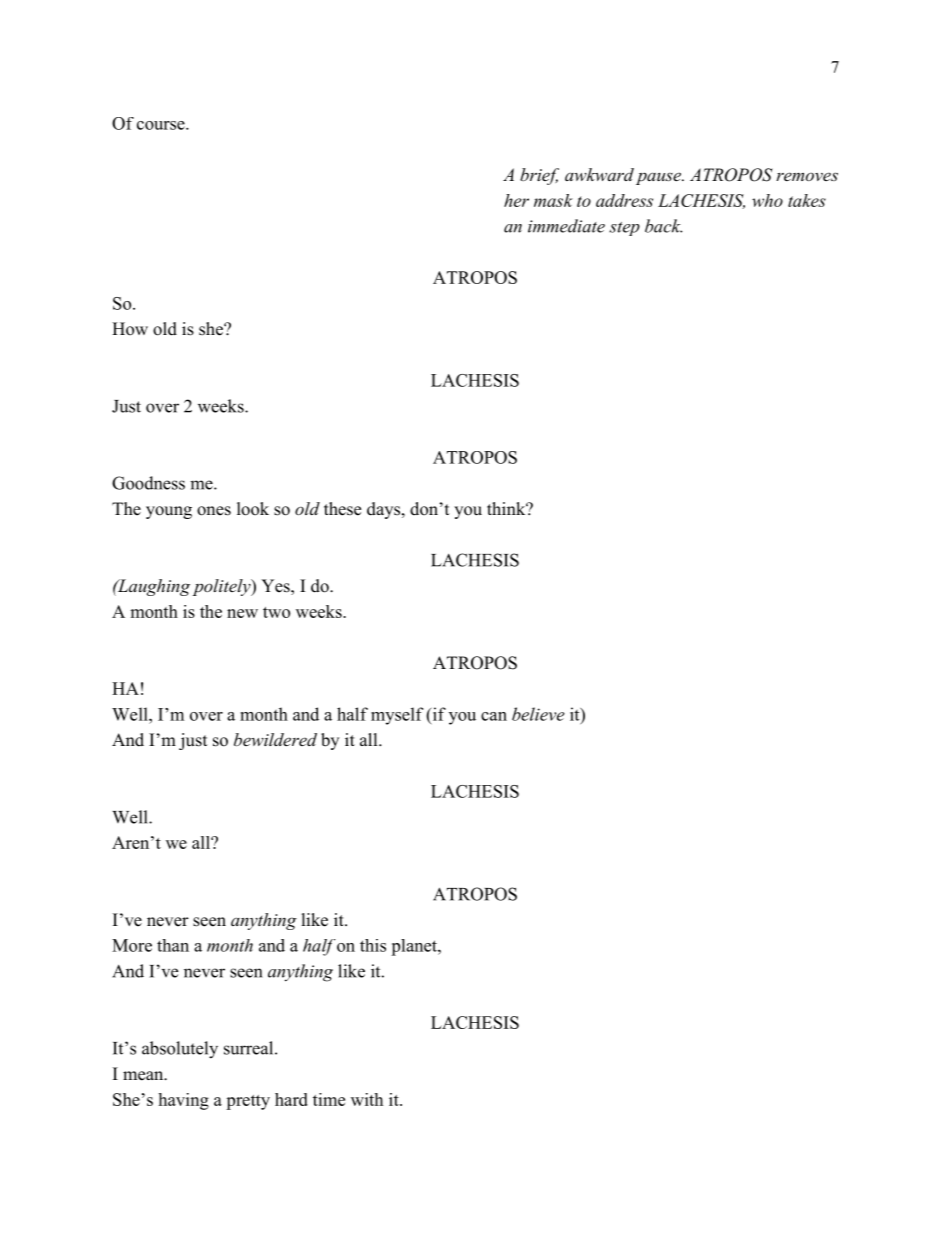  I want to click on bewildered, so click(275, 739).
